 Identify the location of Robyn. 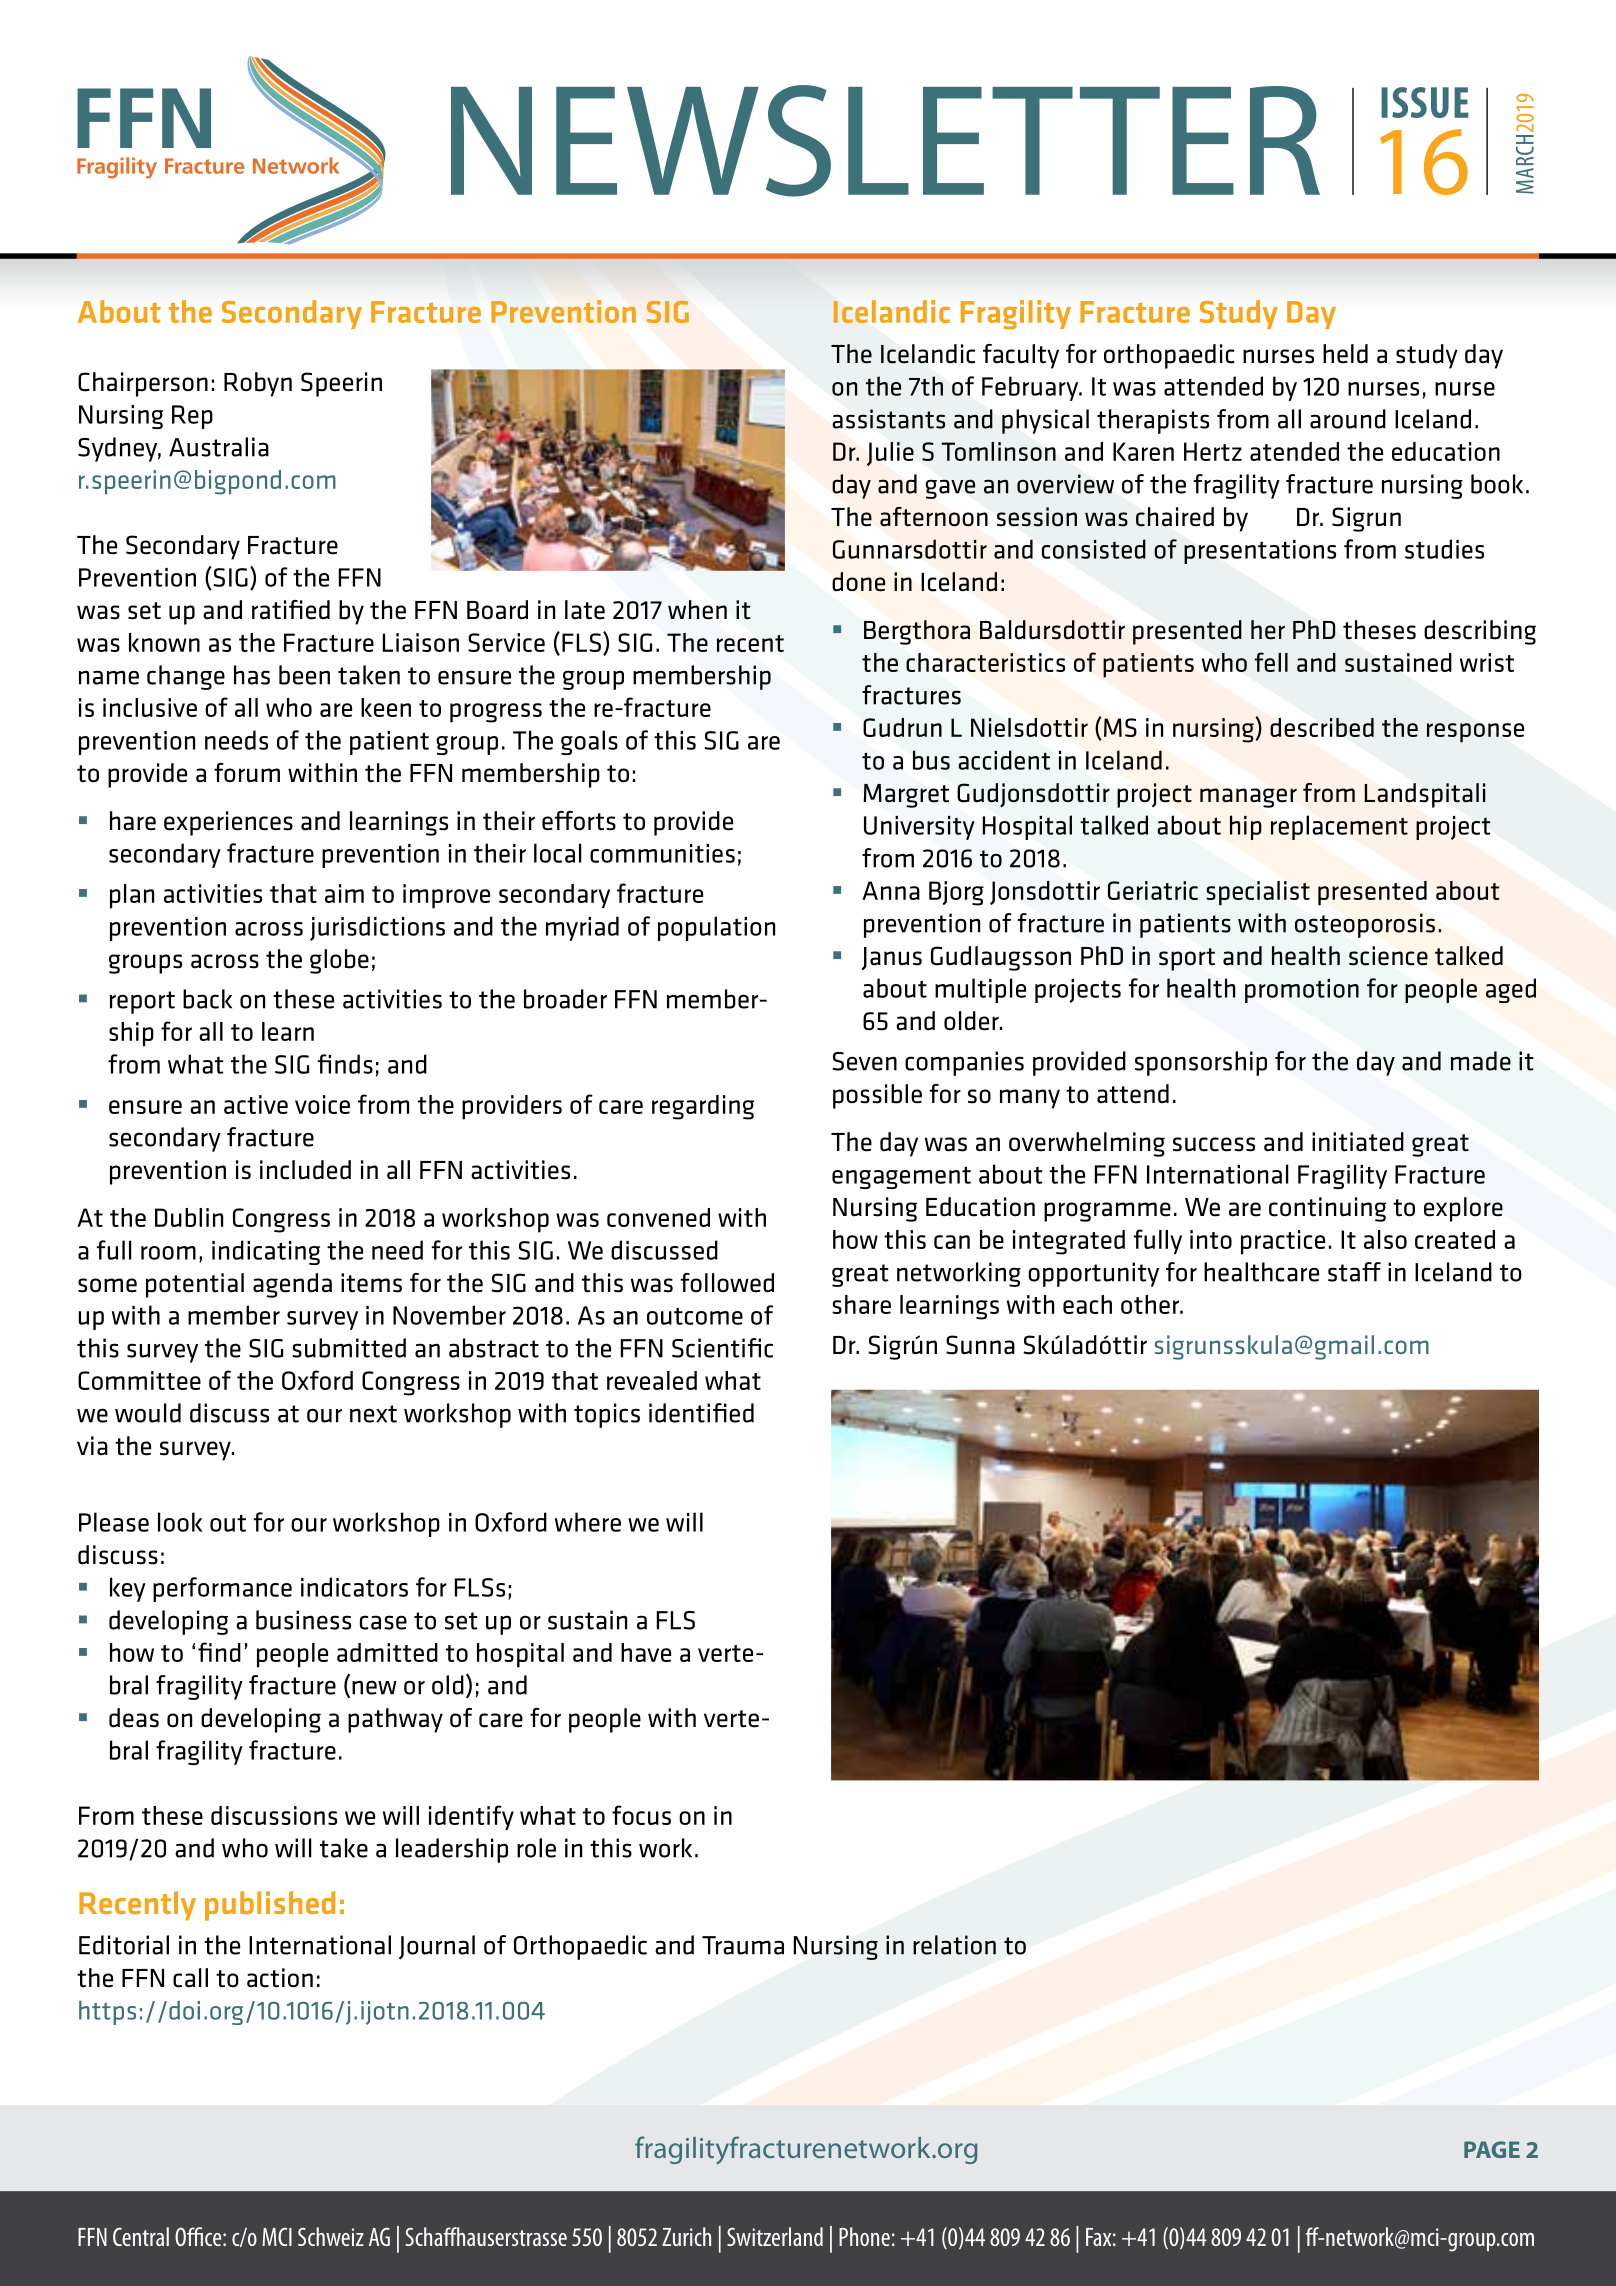
(258, 384).
